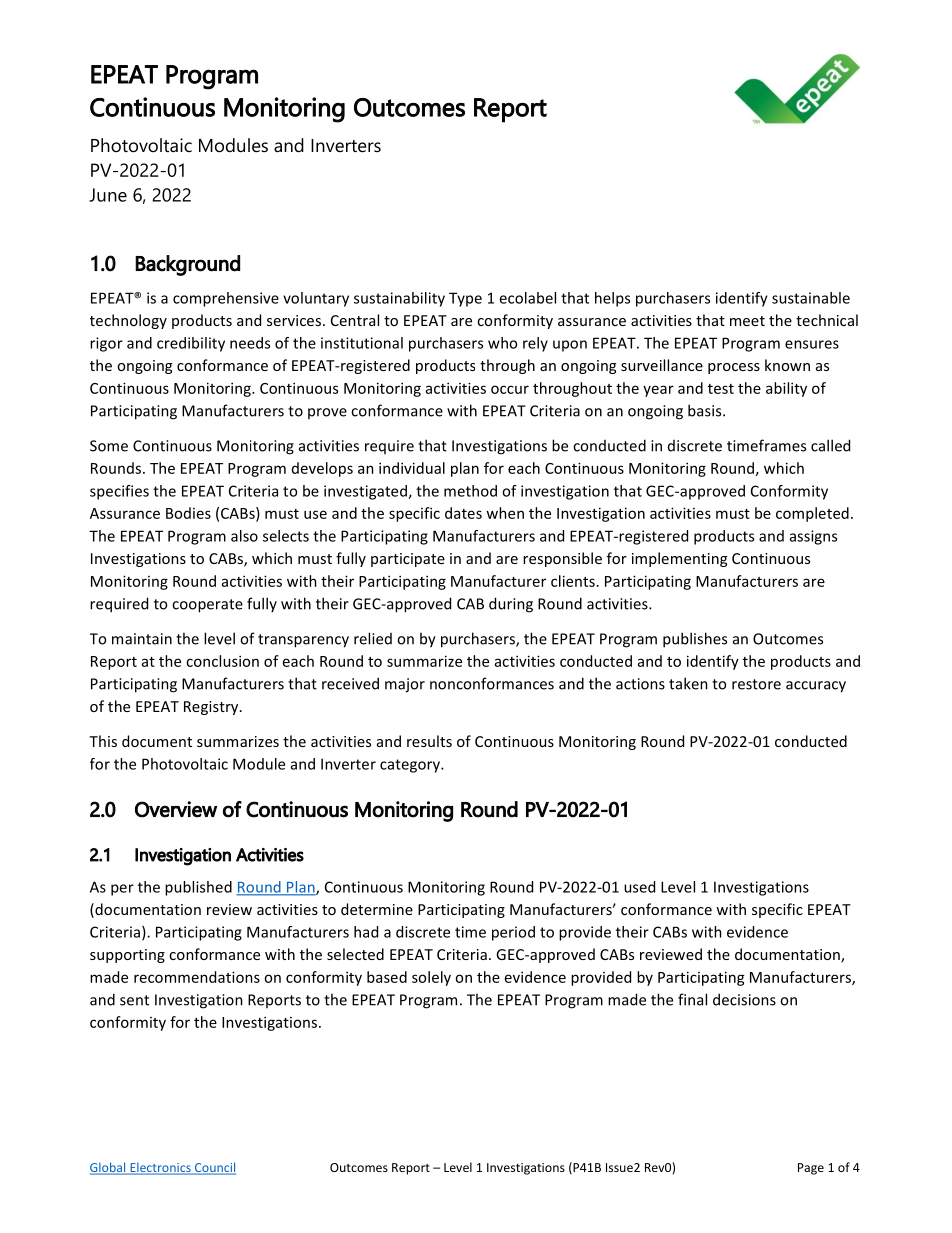 The height and width of the screenshot is (1233, 952). What do you see at coordinates (465, 299) in the screenshot?
I see `Type` at bounding box center [465, 299].
